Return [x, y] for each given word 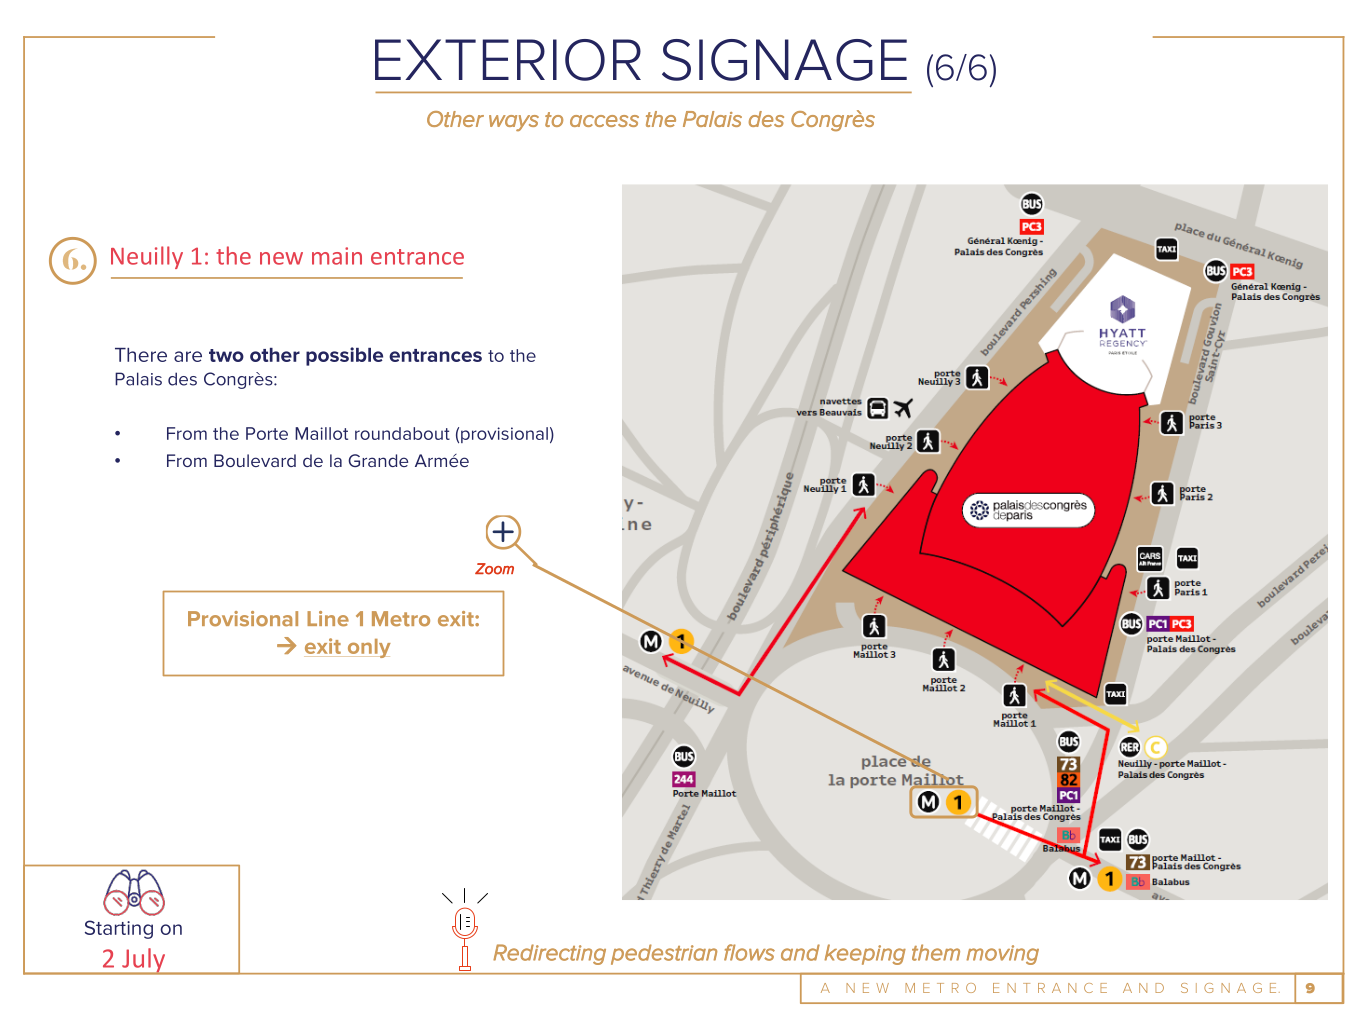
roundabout [402, 433]
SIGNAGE [784, 60]
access [604, 121]
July [144, 961]
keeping [865, 954]
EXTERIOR [508, 60]
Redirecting [549, 954]
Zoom [494, 569]
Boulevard [255, 460]
